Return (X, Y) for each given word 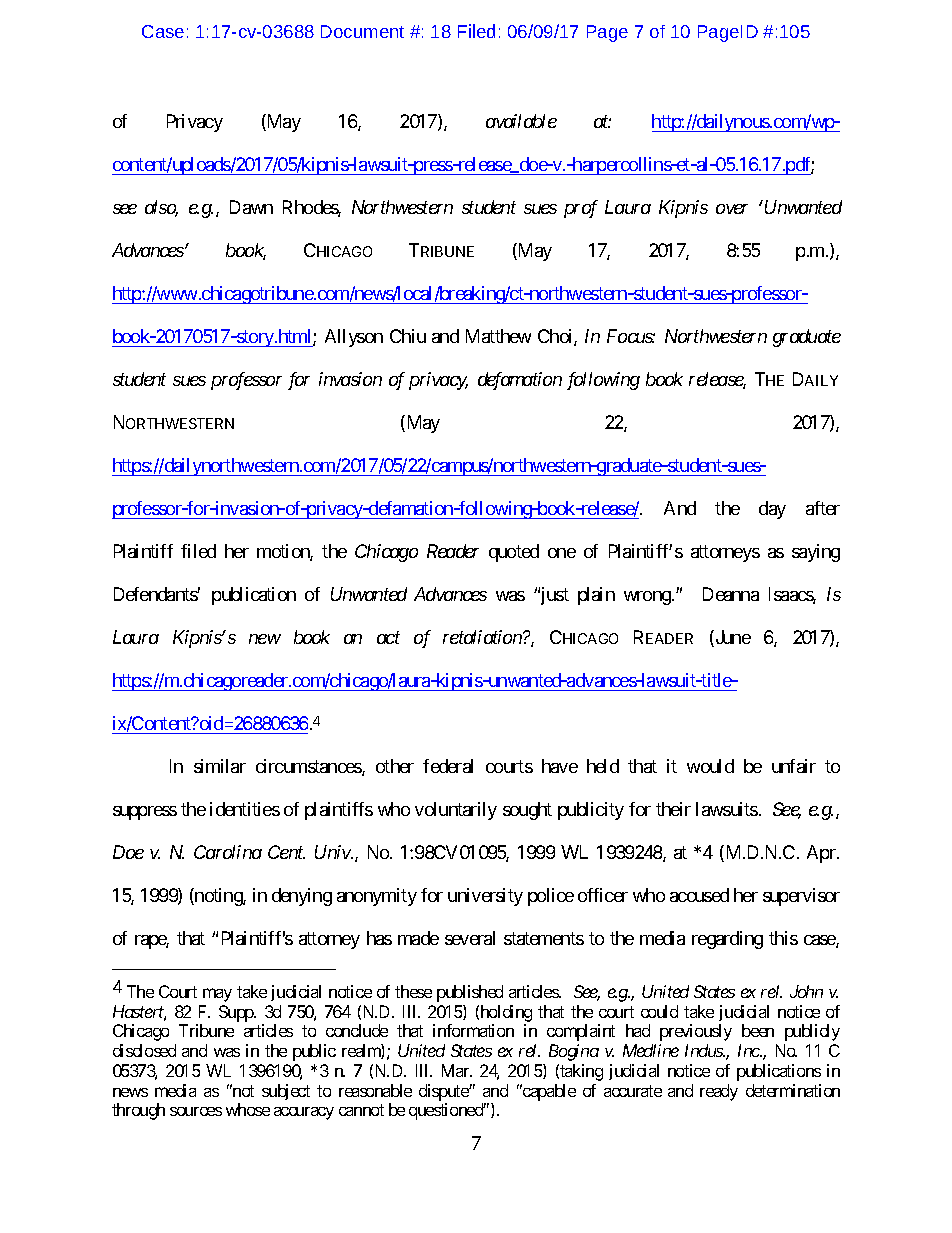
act (388, 638)
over (732, 209)
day (772, 510)
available (521, 121)
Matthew (498, 336)
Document (362, 31)
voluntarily (456, 811)
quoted (514, 553)
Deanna (731, 594)
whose (248, 1109)
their (673, 809)
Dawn (251, 207)
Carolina (228, 852)
